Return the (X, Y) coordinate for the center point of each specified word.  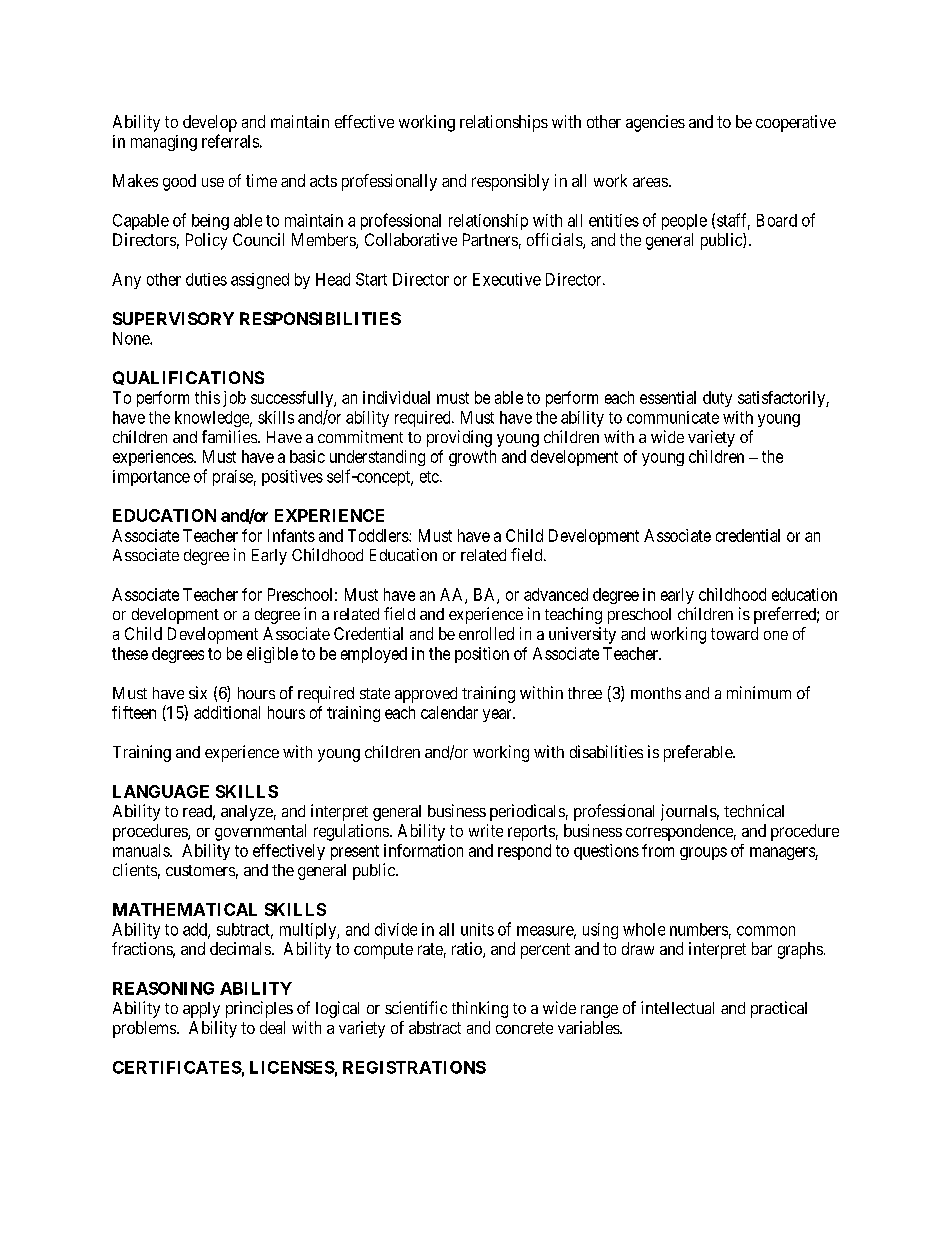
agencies (655, 123)
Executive (507, 279)
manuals (142, 850)
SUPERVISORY (173, 318)
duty (717, 399)
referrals (230, 141)
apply (201, 1010)
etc (430, 477)
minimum (759, 692)
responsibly (510, 182)
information (423, 850)
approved (426, 695)
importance (151, 478)
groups (703, 853)
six (198, 692)
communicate (673, 417)
